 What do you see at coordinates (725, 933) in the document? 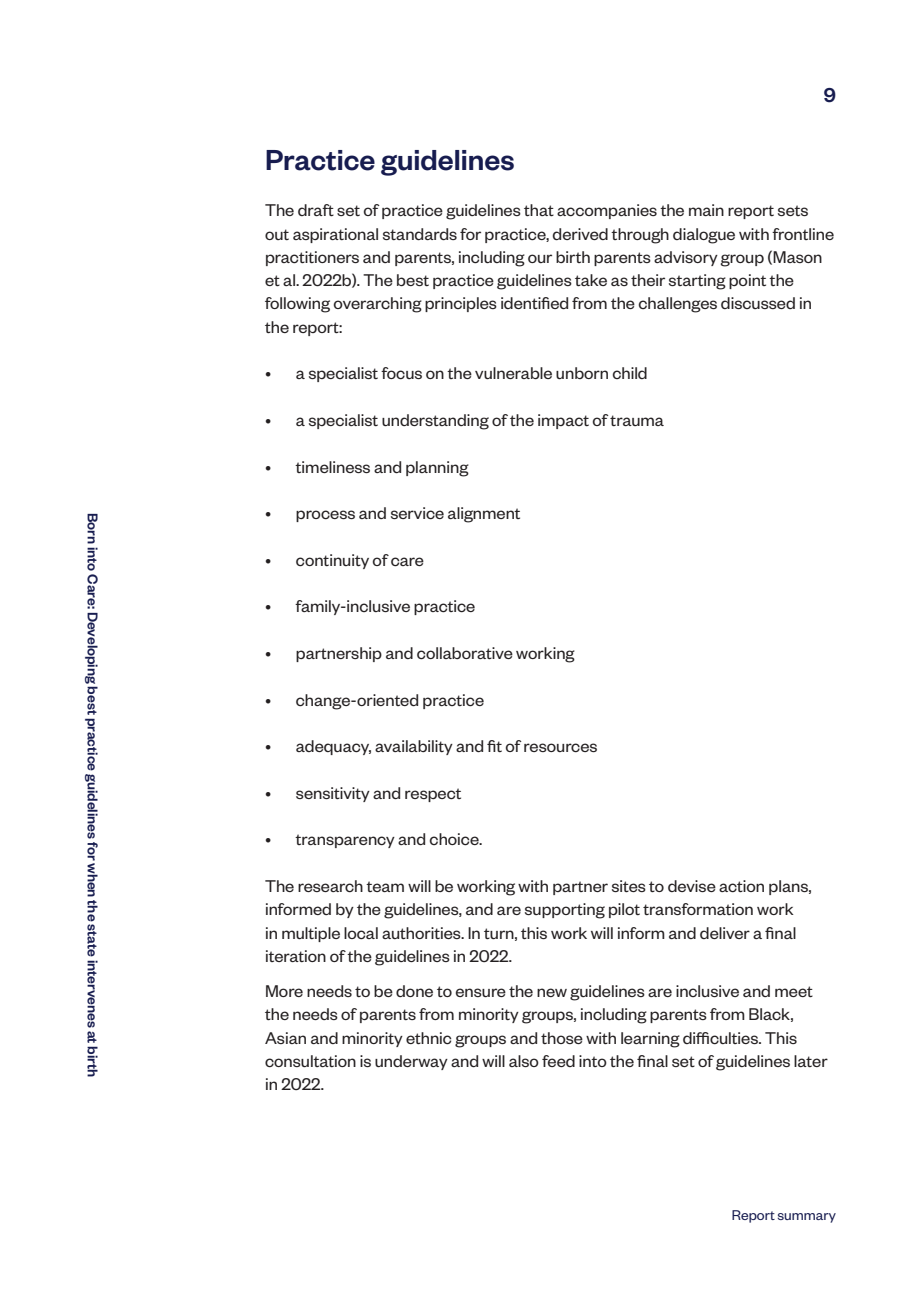
I see `deliver` at bounding box center [725, 933].
